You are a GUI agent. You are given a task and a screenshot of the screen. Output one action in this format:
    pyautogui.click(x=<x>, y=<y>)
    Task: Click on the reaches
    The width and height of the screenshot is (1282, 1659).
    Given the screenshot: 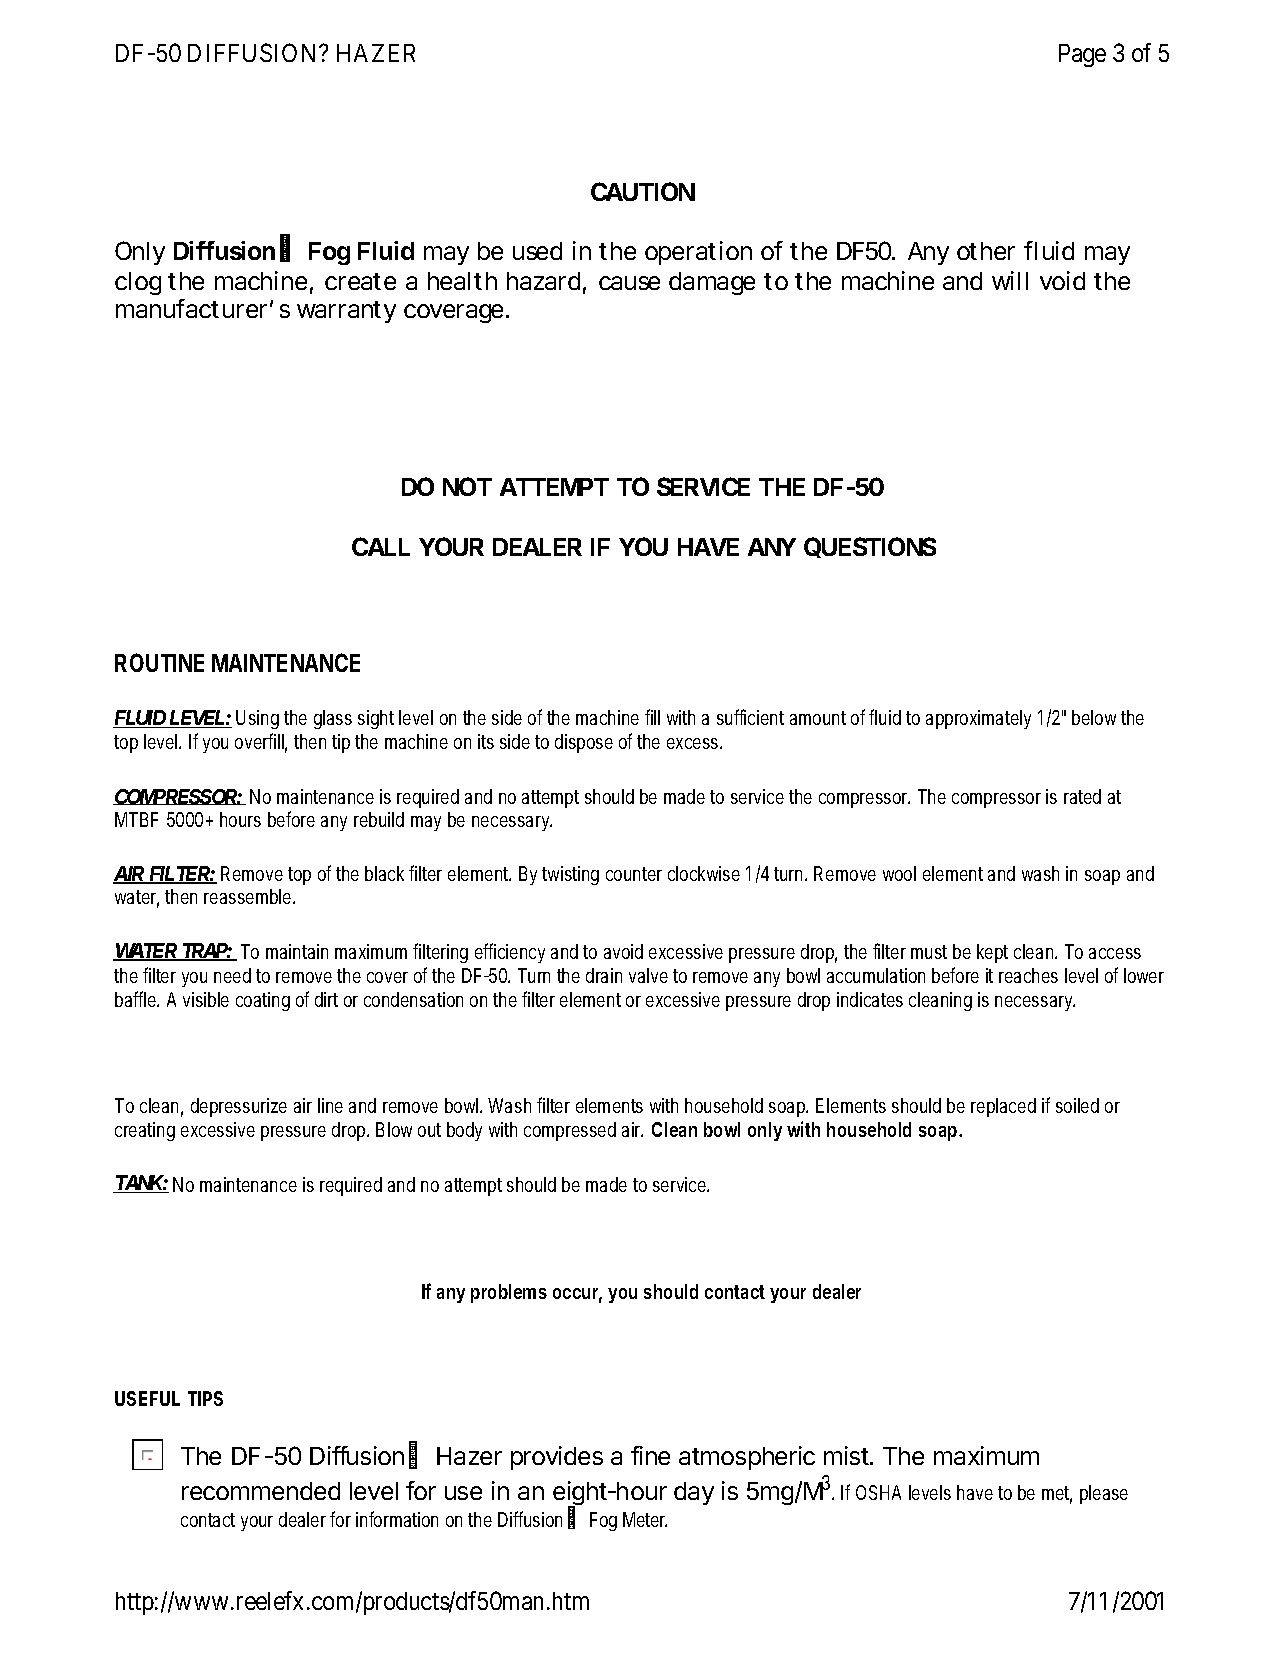 What is the action you would take?
    pyautogui.click(x=1028, y=975)
